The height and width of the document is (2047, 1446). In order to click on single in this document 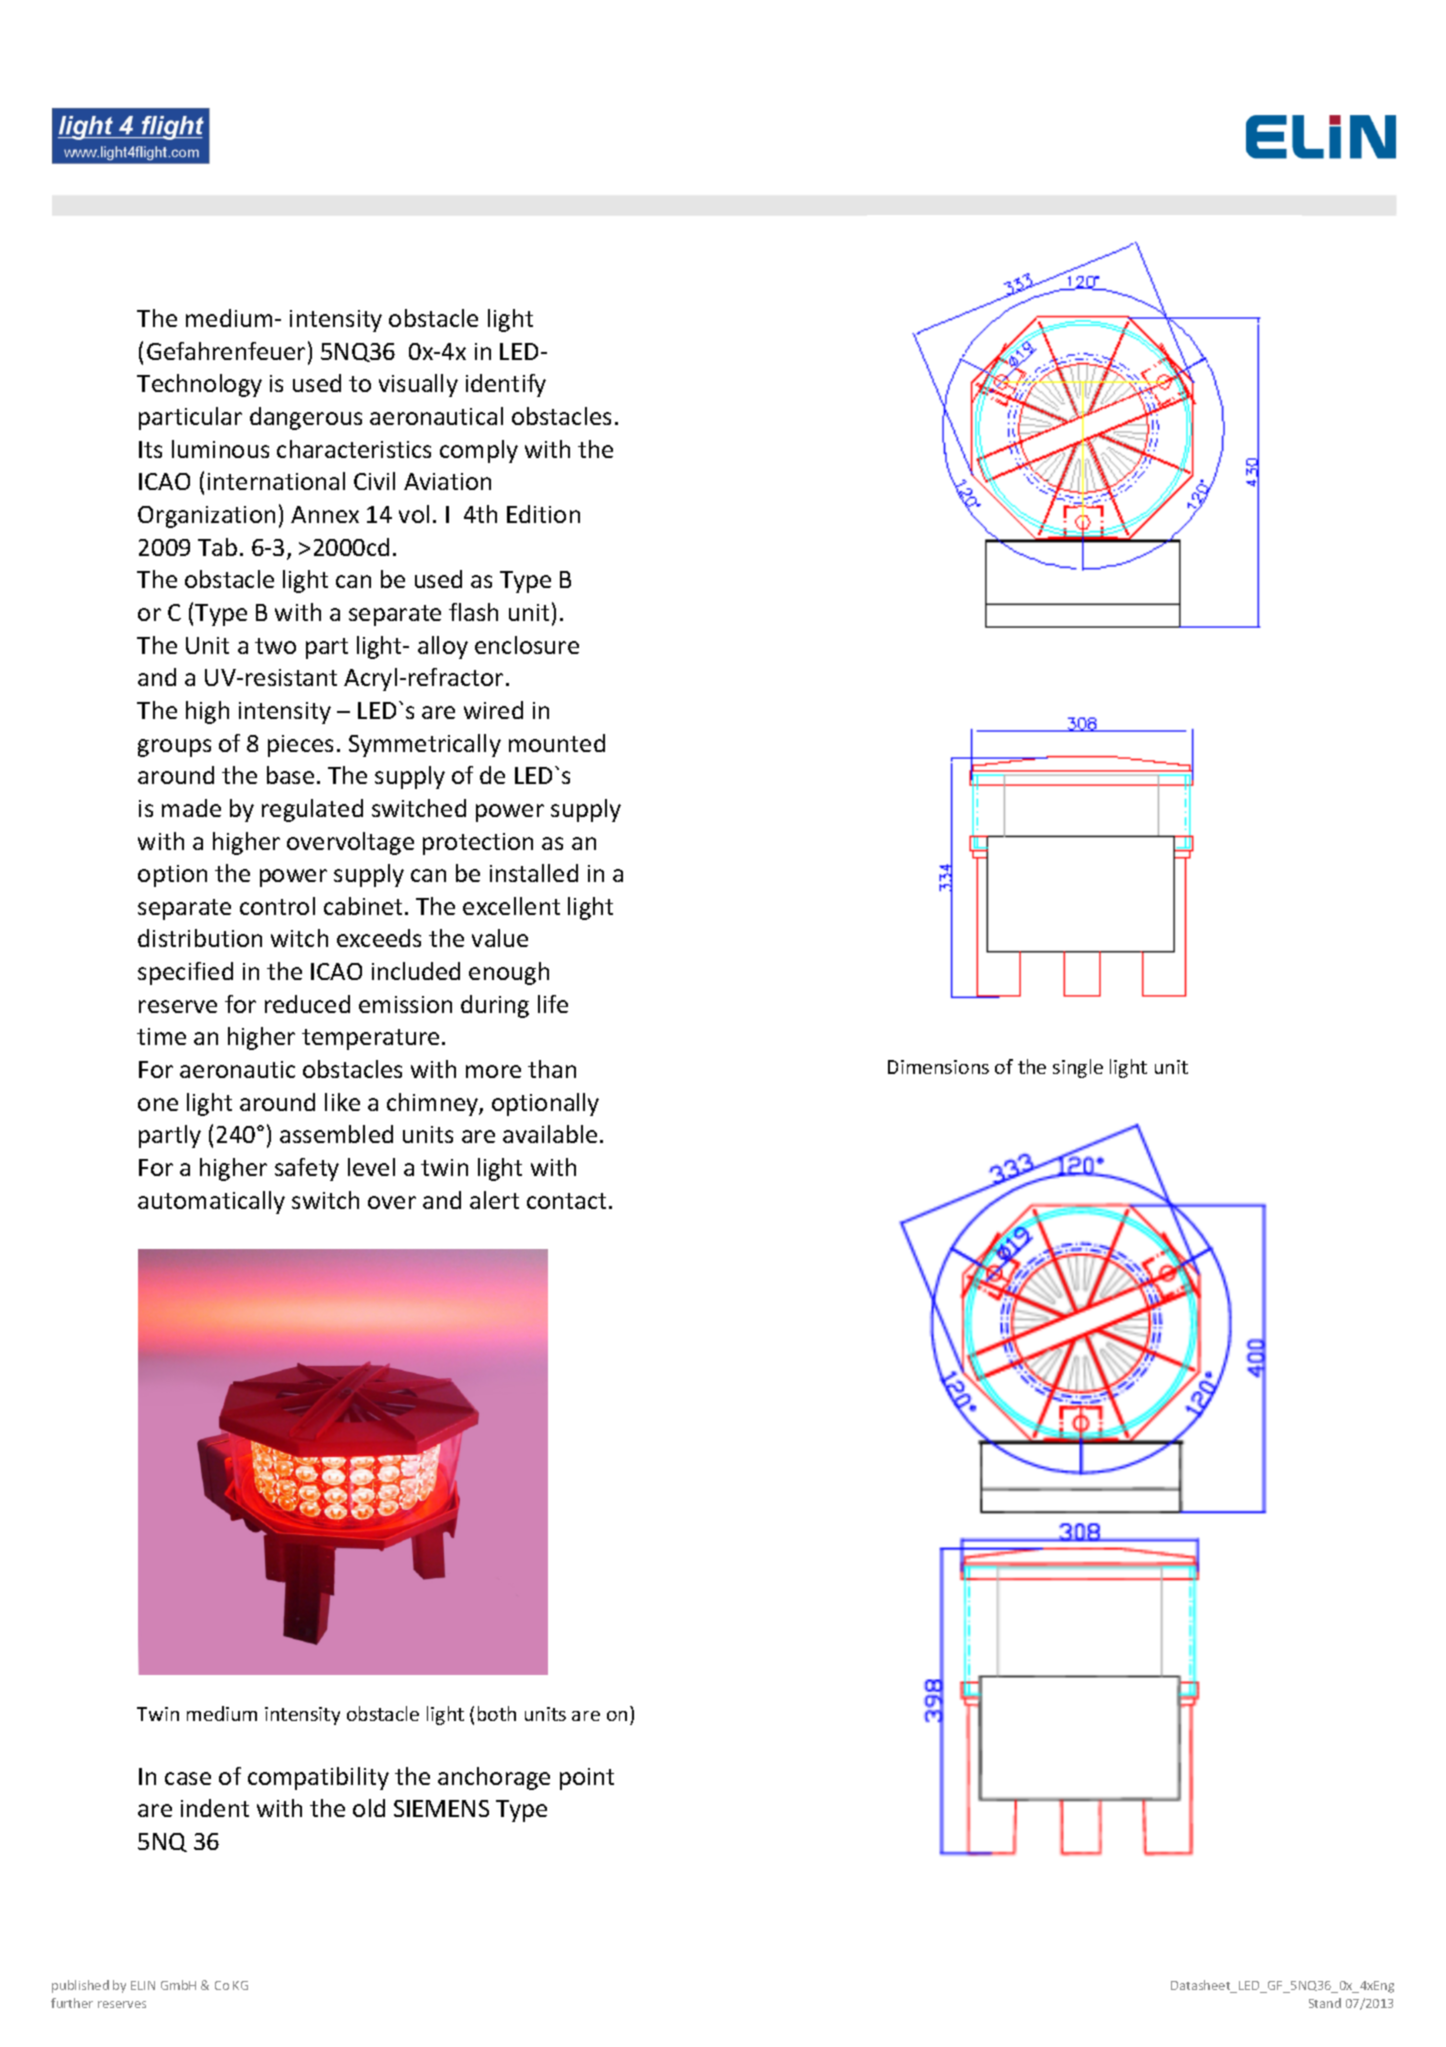, I will do `click(1078, 1068)`.
